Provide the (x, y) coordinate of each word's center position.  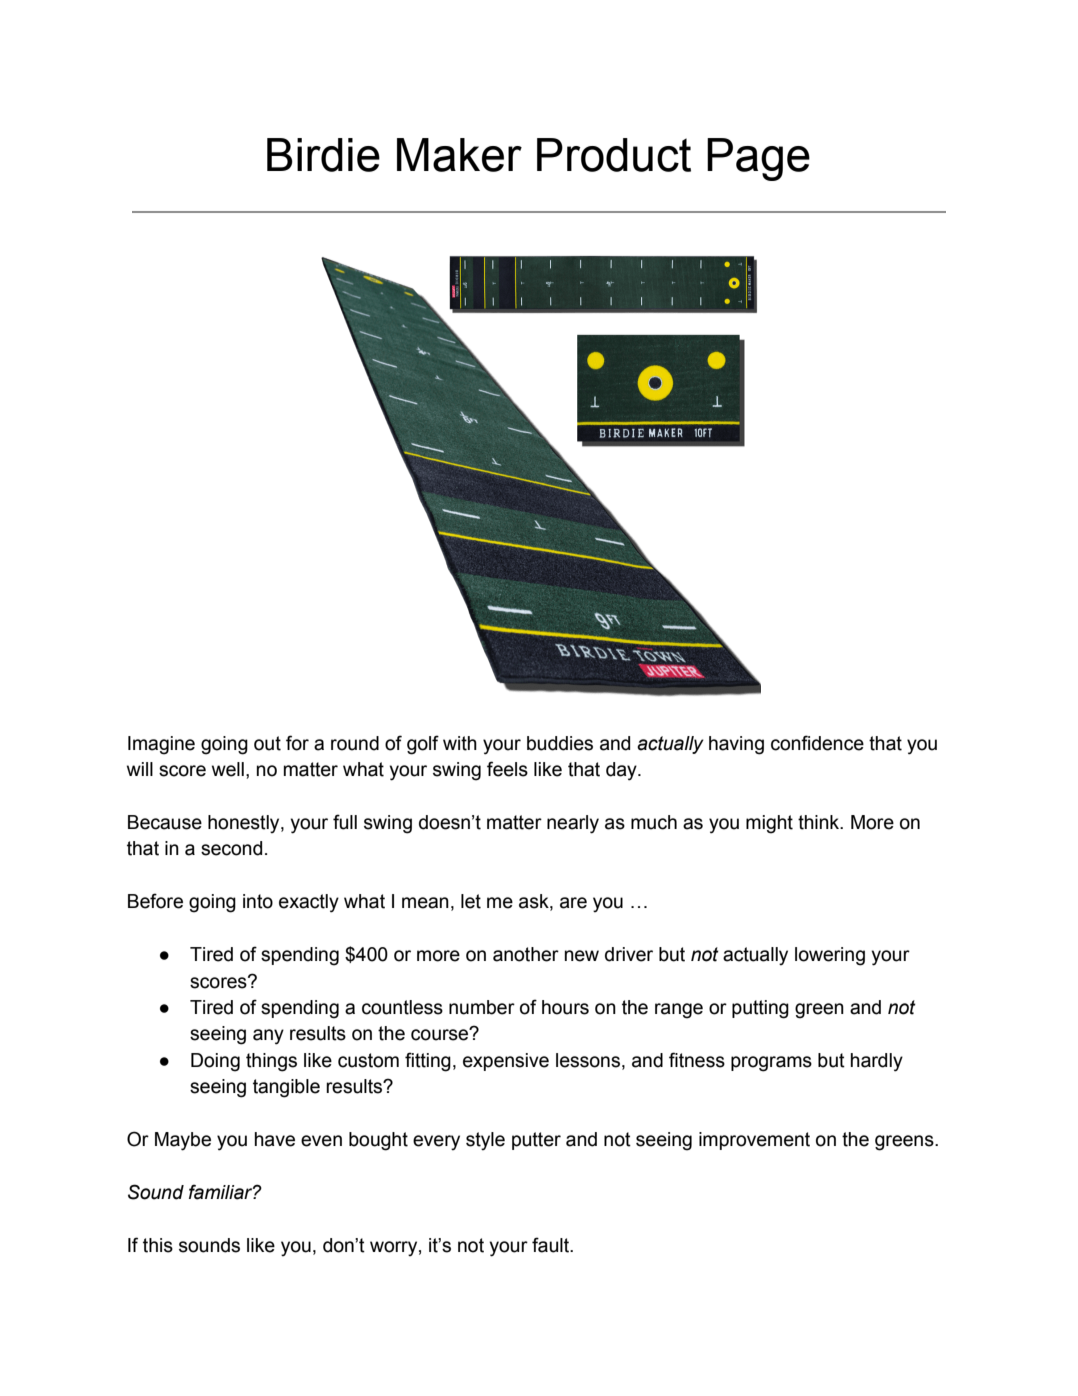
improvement (754, 1141)
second (231, 848)
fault (551, 1245)
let (471, 901)
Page (758, 159)
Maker (459, 155)
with (460, 743)
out (267, 743)
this (158, 1245)
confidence (817, 743)
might (769, 824)
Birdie (323, 155)
